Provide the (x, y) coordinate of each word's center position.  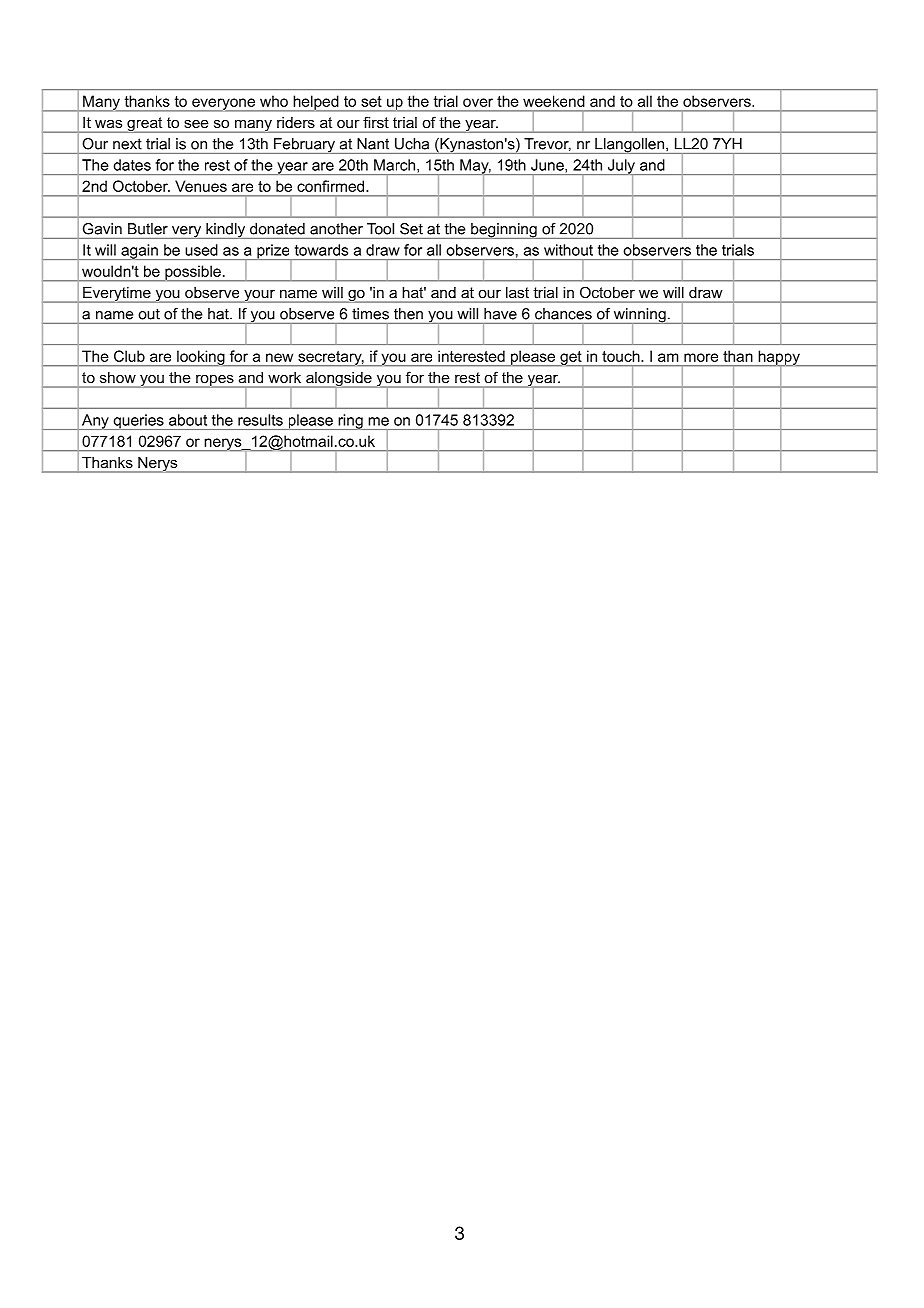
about (188, 420)
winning (640, 316)
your (259, 296)
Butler (148, 229)
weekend (554, 101)
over (478, 102)
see (196, 124)
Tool (380, 229)
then (408, 314)
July (621, 167)
